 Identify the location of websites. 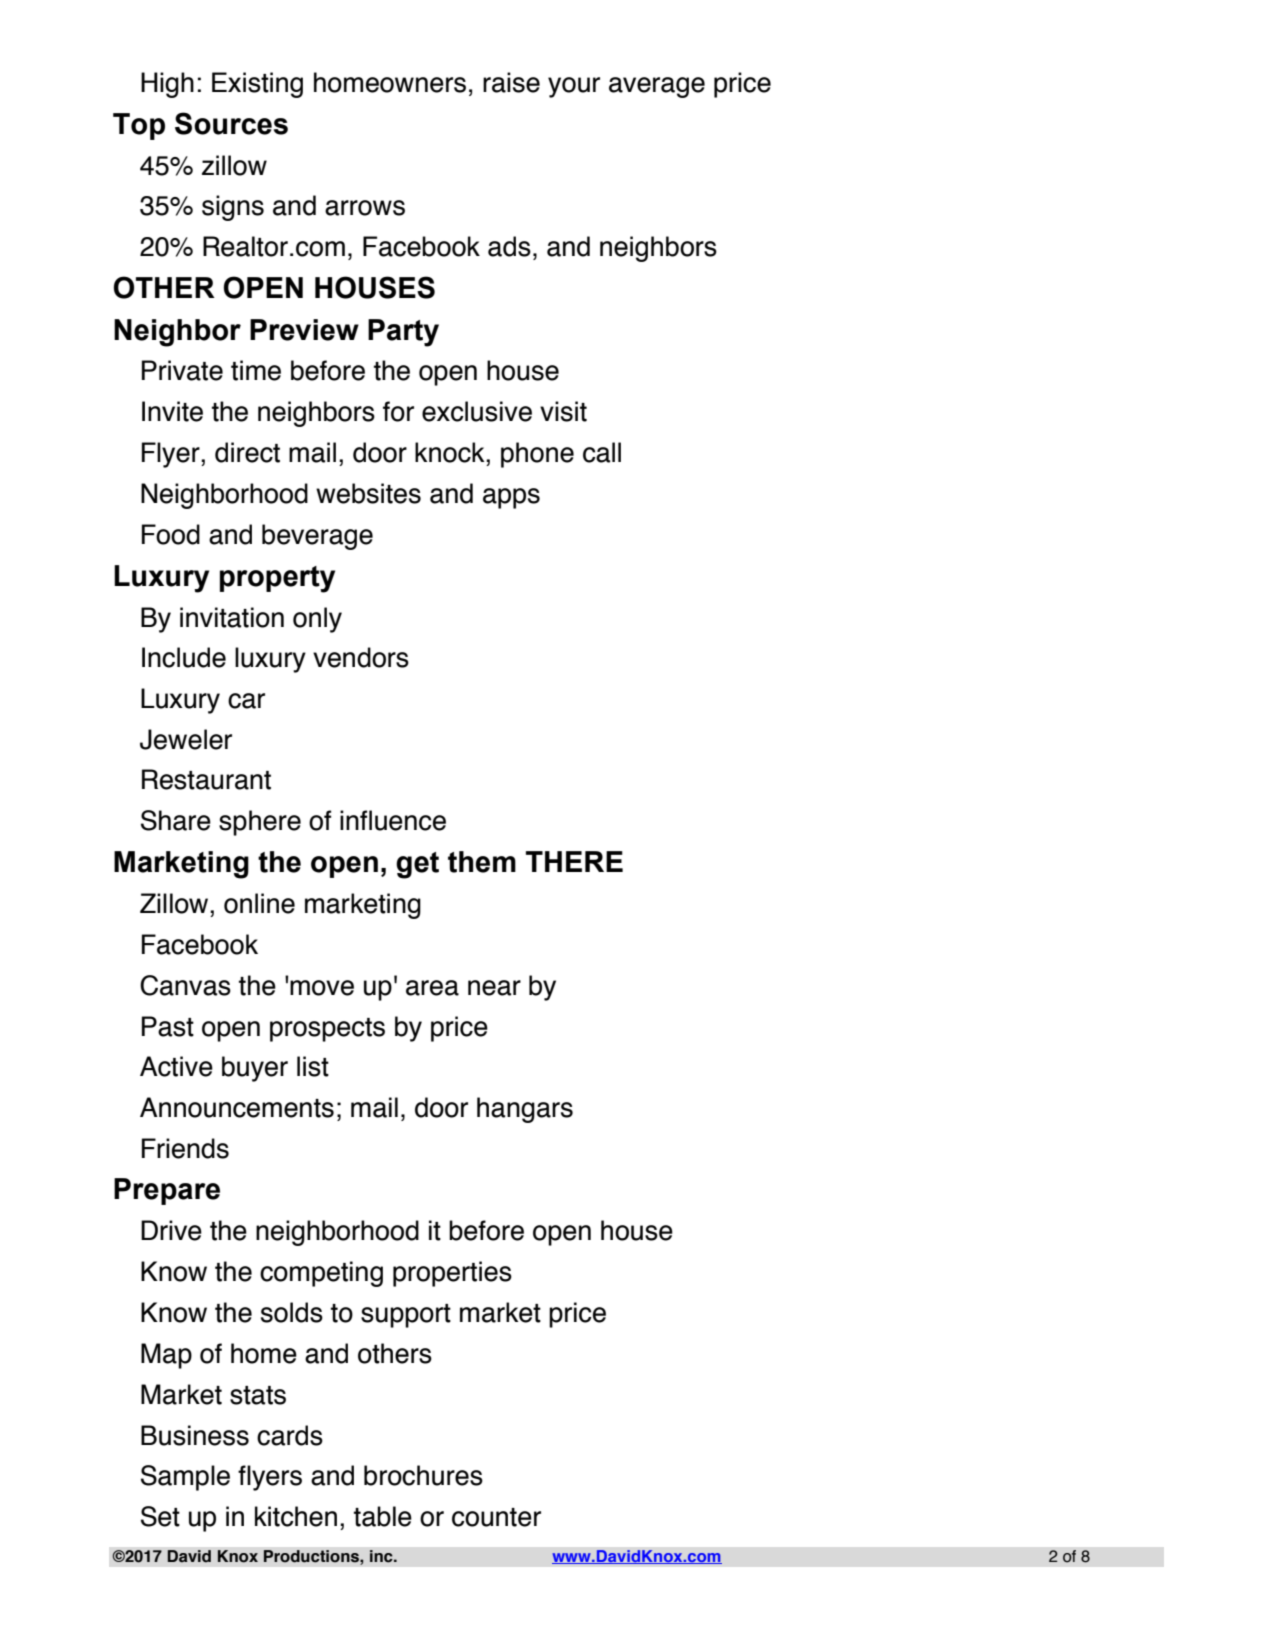
(368, 493).
